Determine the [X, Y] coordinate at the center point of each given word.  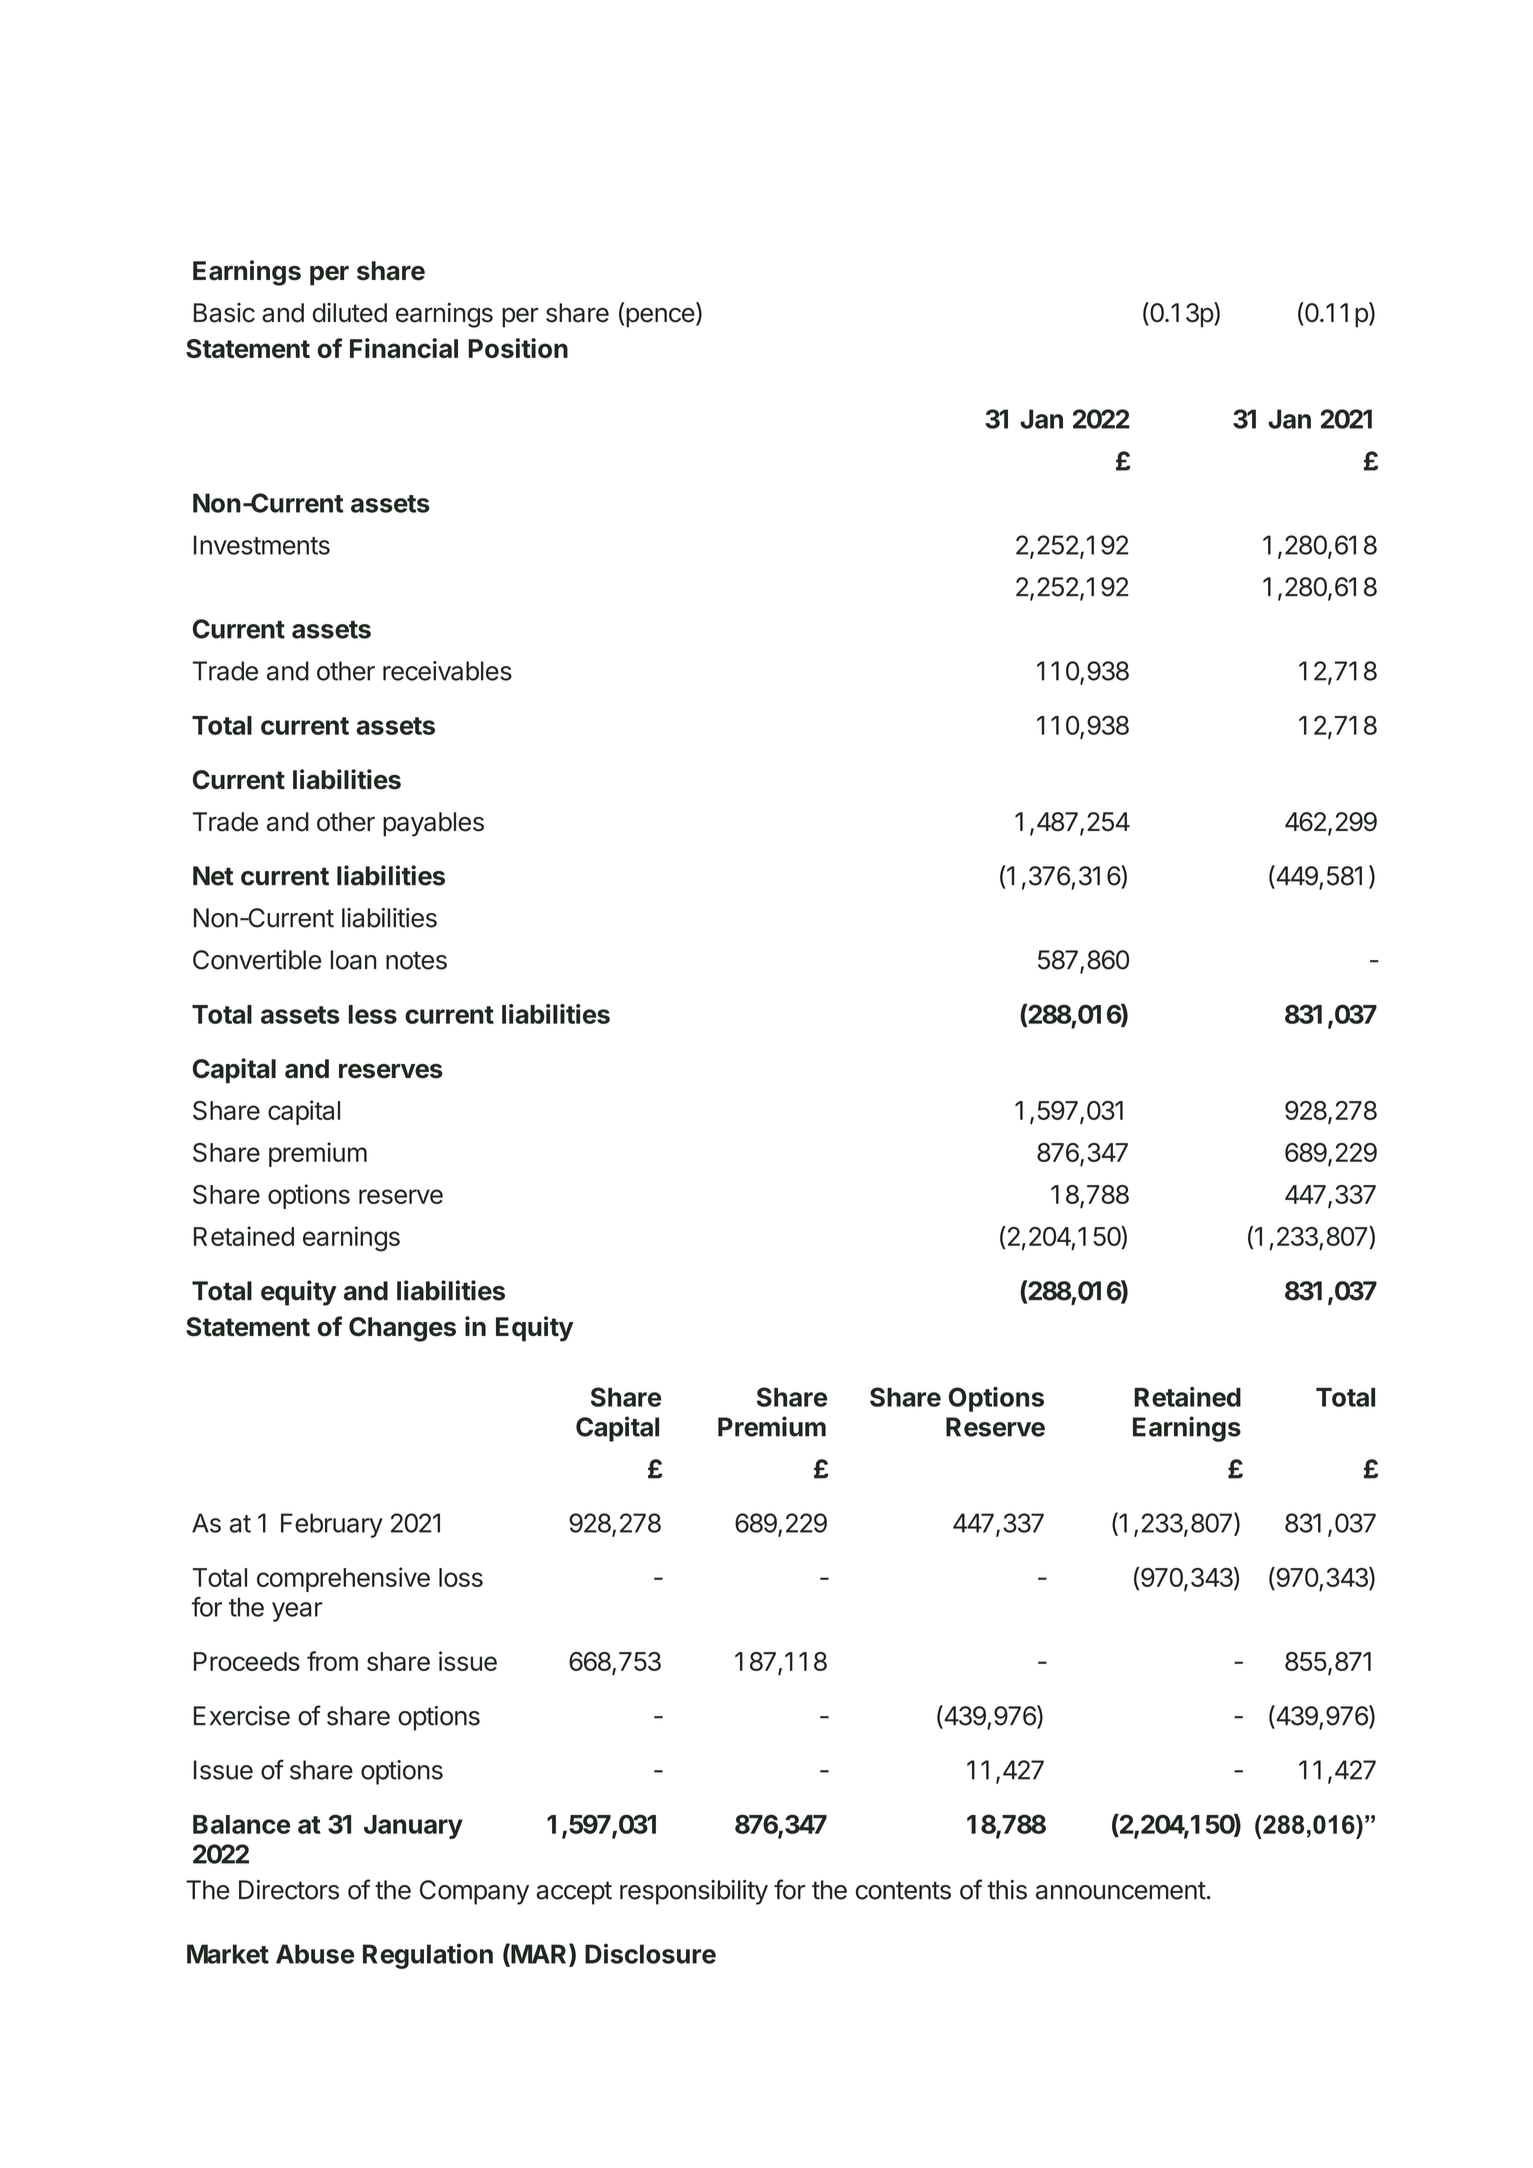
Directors [289, 1890]
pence [660, 318]
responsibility [694, 1892]
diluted [350, 312]
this [1007, 1890]
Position [518, 348]
